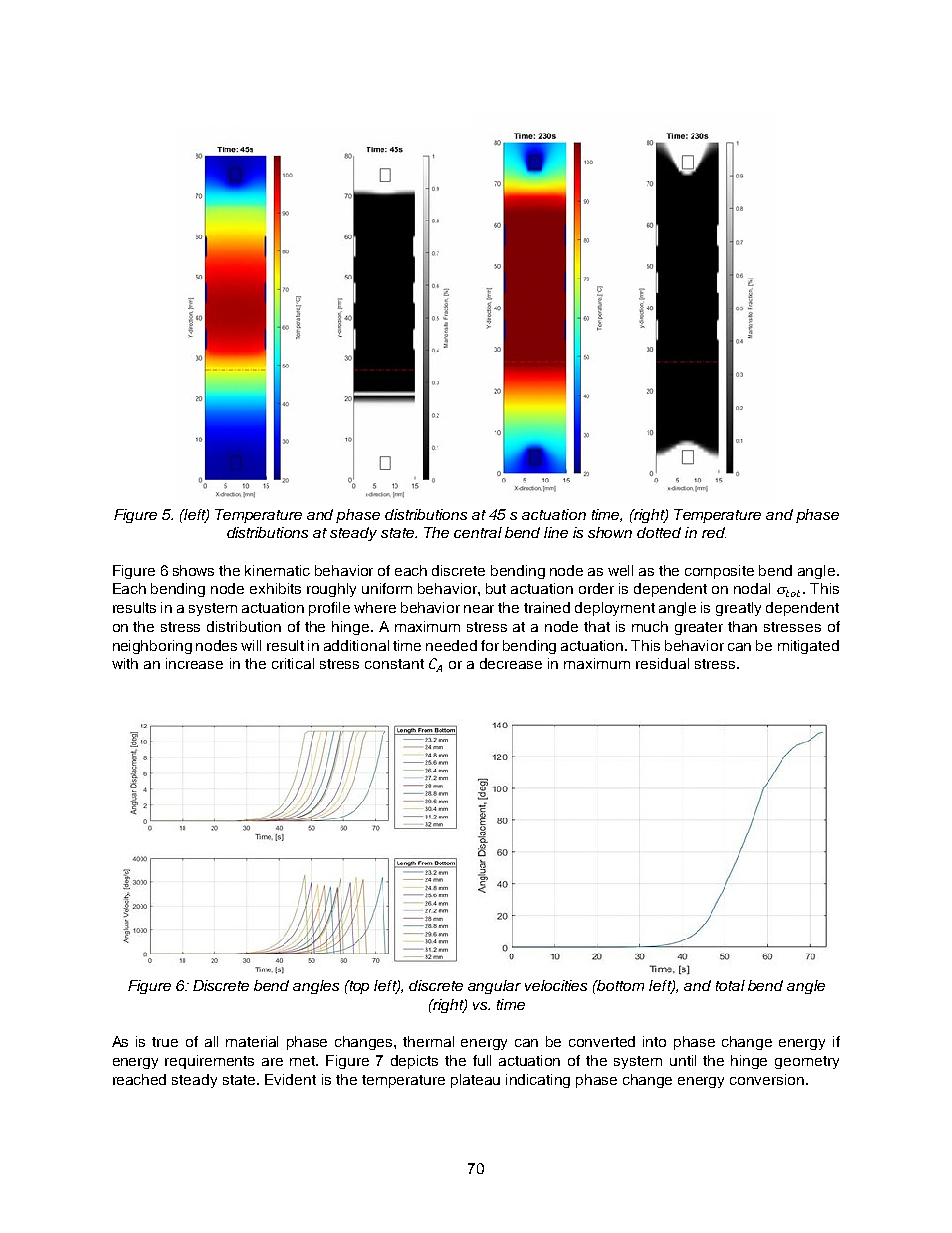 This screenshot has height=1233, width=952. I want to click on residual, so click(662, 663).
